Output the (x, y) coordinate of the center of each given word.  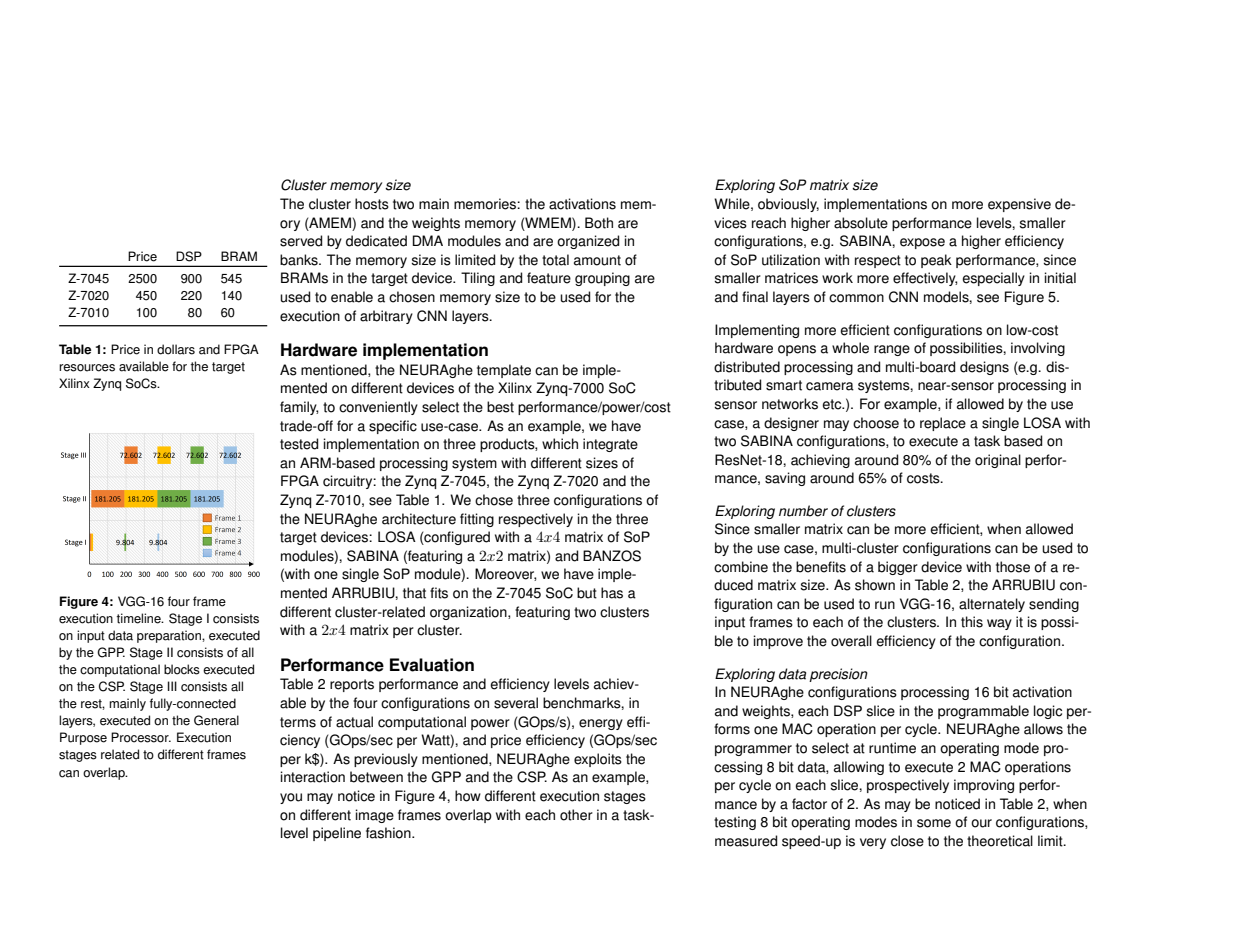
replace (943, 424)
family (299, 408)
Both (599, 223)
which (560, 444)
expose (922, 243)
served (301, 241)
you (291, 798)
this (972, 622)
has (612, 593)
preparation (170, 636)
